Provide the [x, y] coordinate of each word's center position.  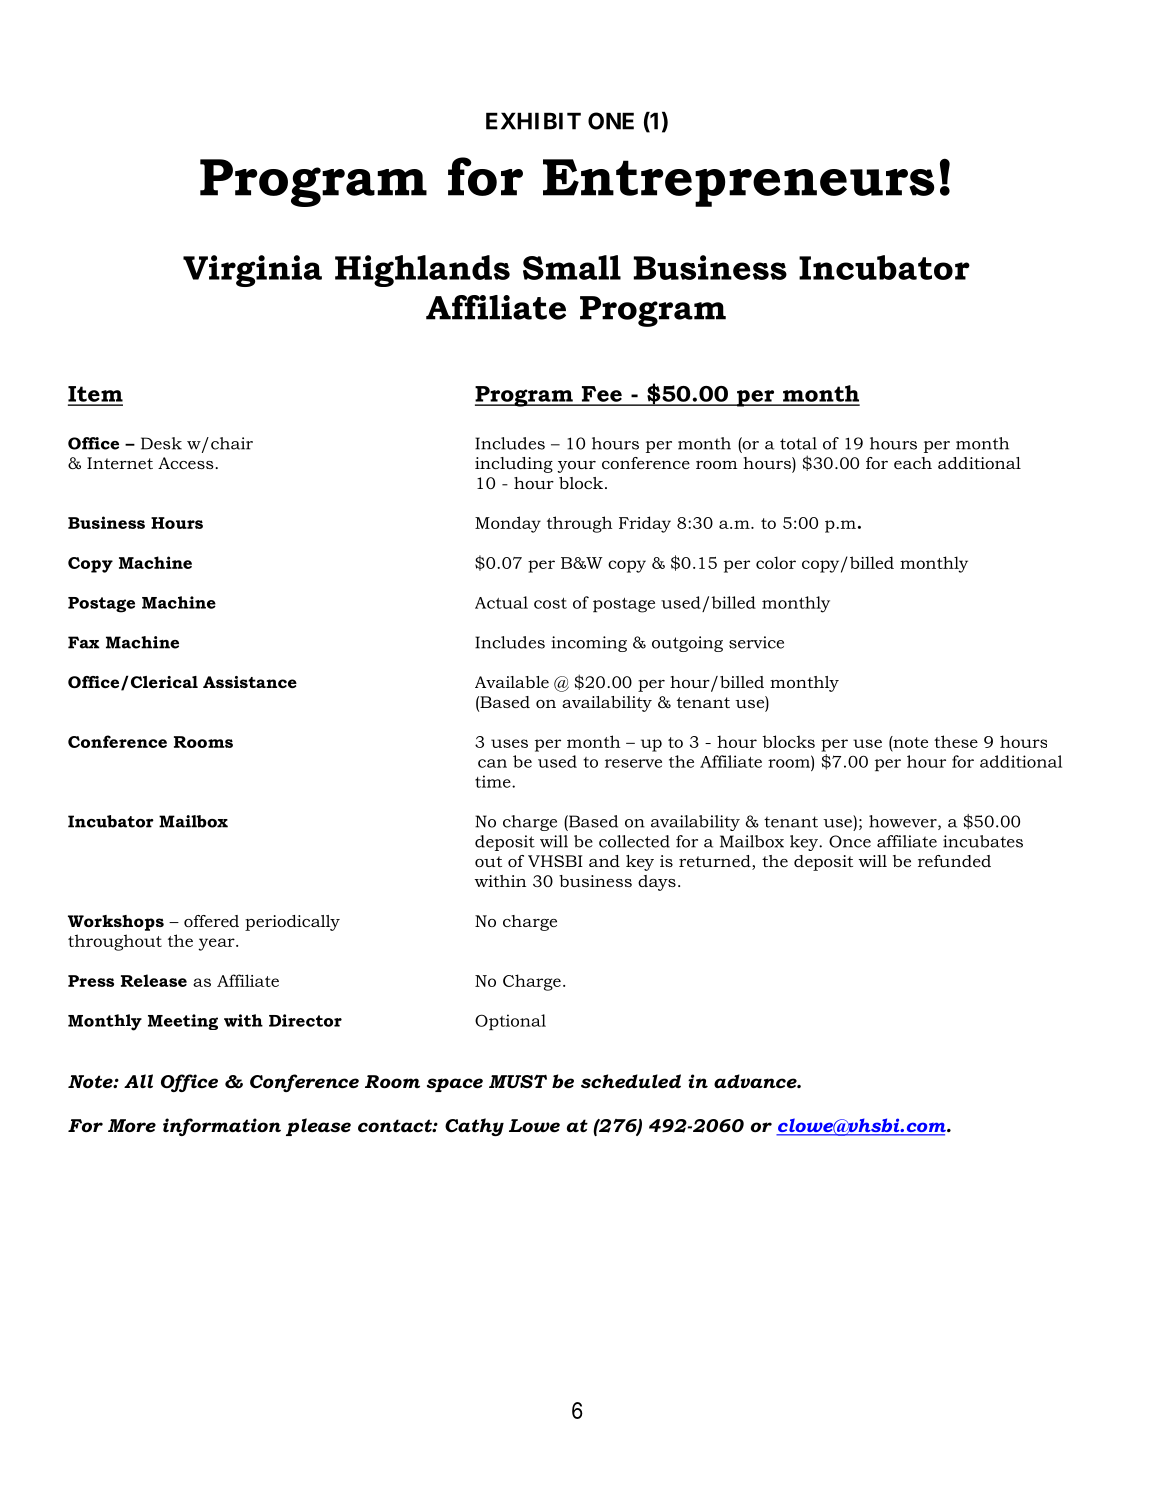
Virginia [252, 271]
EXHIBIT [533, 121]
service [756, 642]
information [222, 1127]
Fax [84, 642]
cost [550, 603]
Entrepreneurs [739, 183]
